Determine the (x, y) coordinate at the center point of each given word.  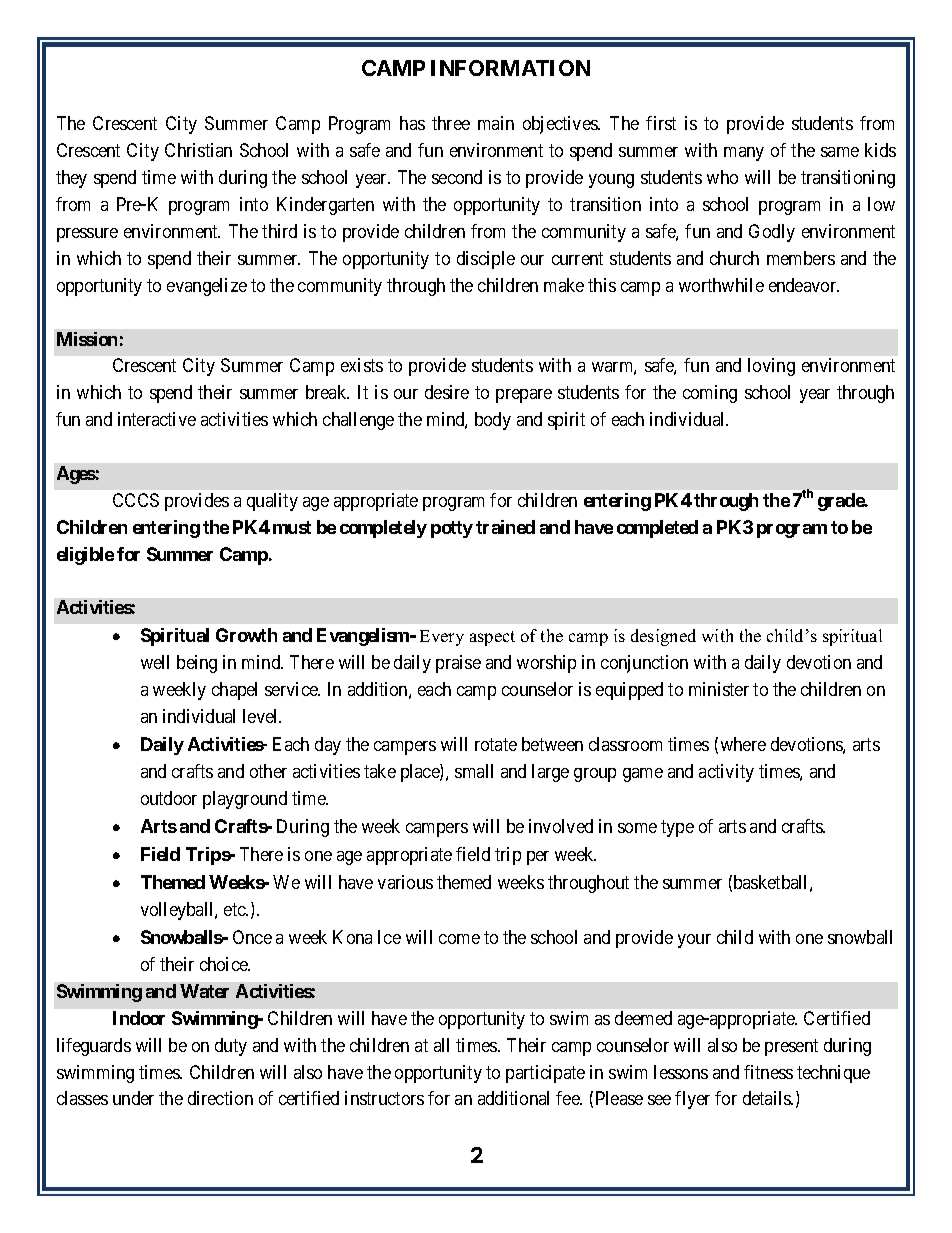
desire (447, 392)
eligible (85, 556)
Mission (87, 339)
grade (842, 502)
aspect (492, 638)
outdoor (169, 798)
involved (561, 826)
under (133, 1098)
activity (726, 773)
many (744, 154)
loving (771, 367)
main (496, 123)
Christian (198, 150)
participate (545, 1074)
